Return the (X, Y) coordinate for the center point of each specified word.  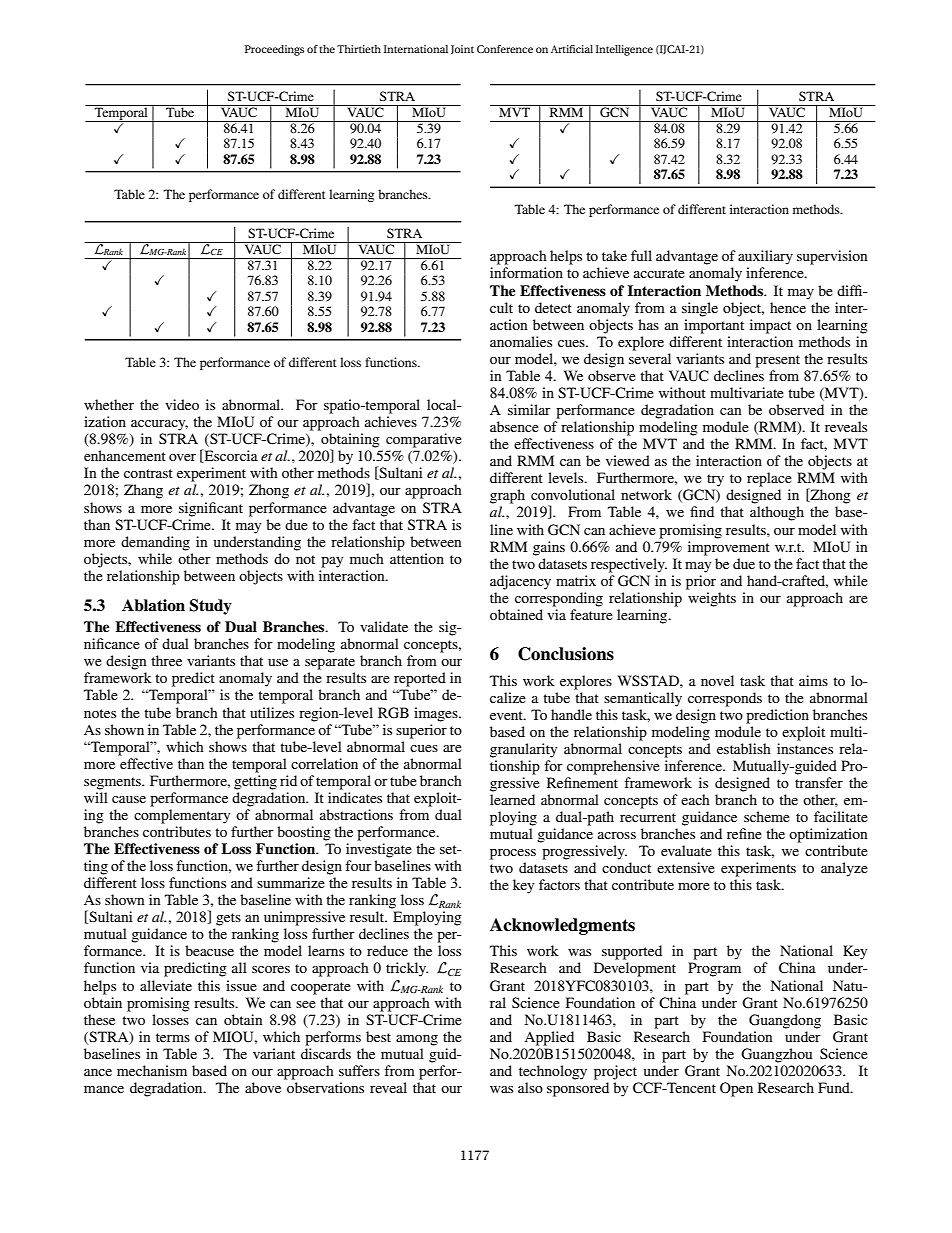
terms (173, 1037)
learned (512, 799)
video (182, 404)
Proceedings (274, 50)
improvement (729, 548)
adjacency (520, 582)
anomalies (521, 341)
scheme (767, 816)
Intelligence (624, 50)
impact (770, 326)
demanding (155, 543)
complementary (182, 816)
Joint (462, 49)
